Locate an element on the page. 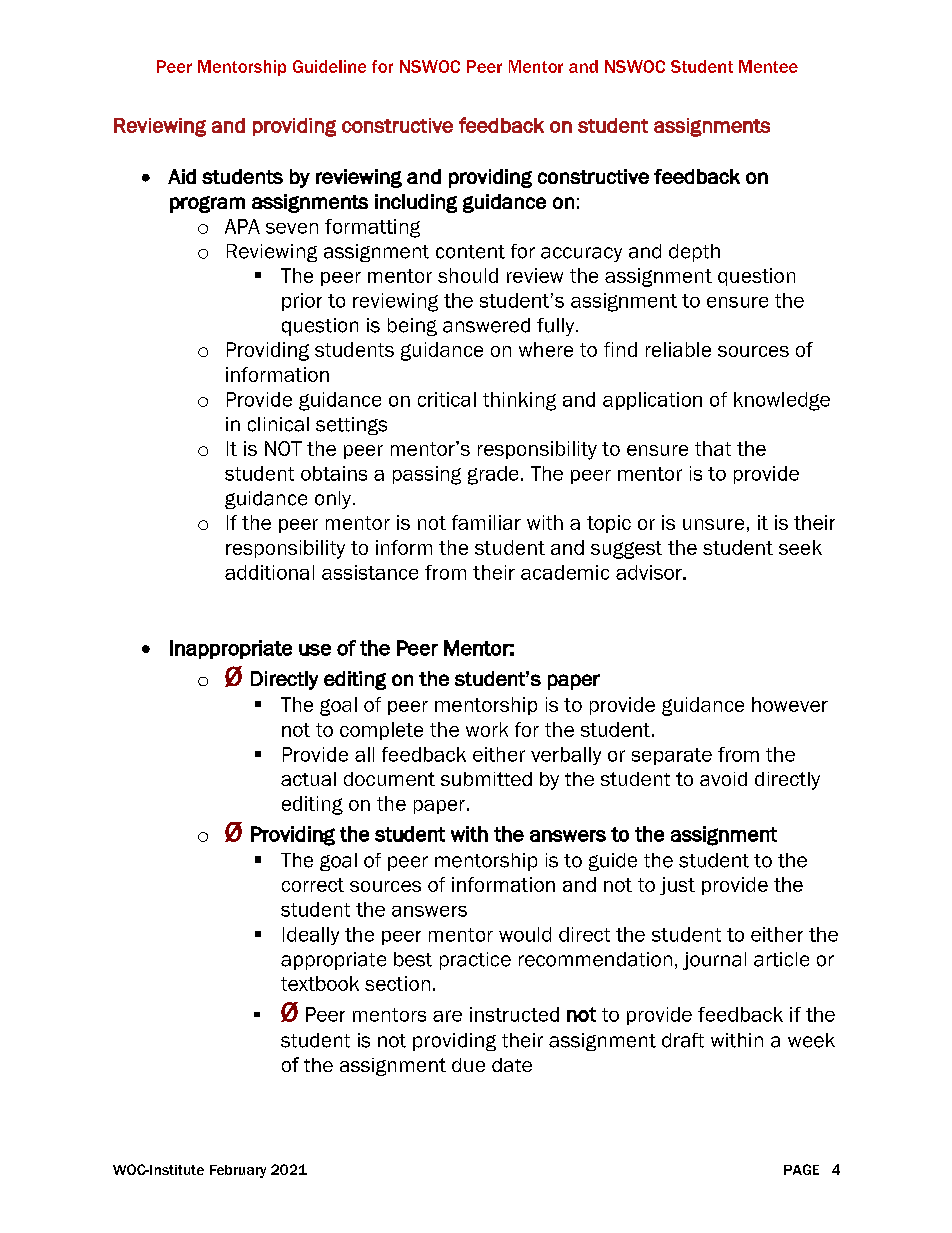 This image has width=952, height=1233. Mentee is located at coordinates (768, 66).
